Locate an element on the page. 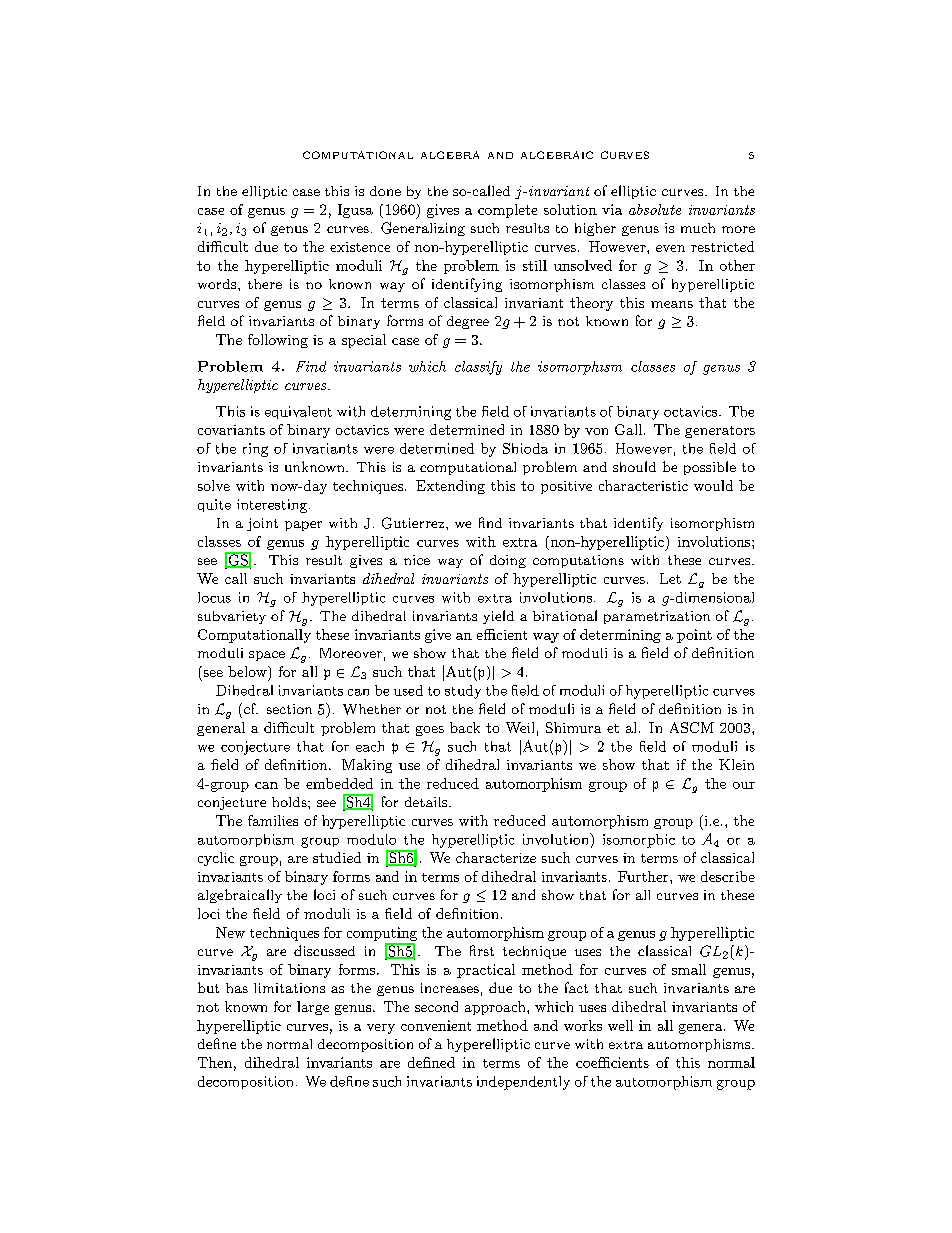  complete is located at coordinates (507, 211).
